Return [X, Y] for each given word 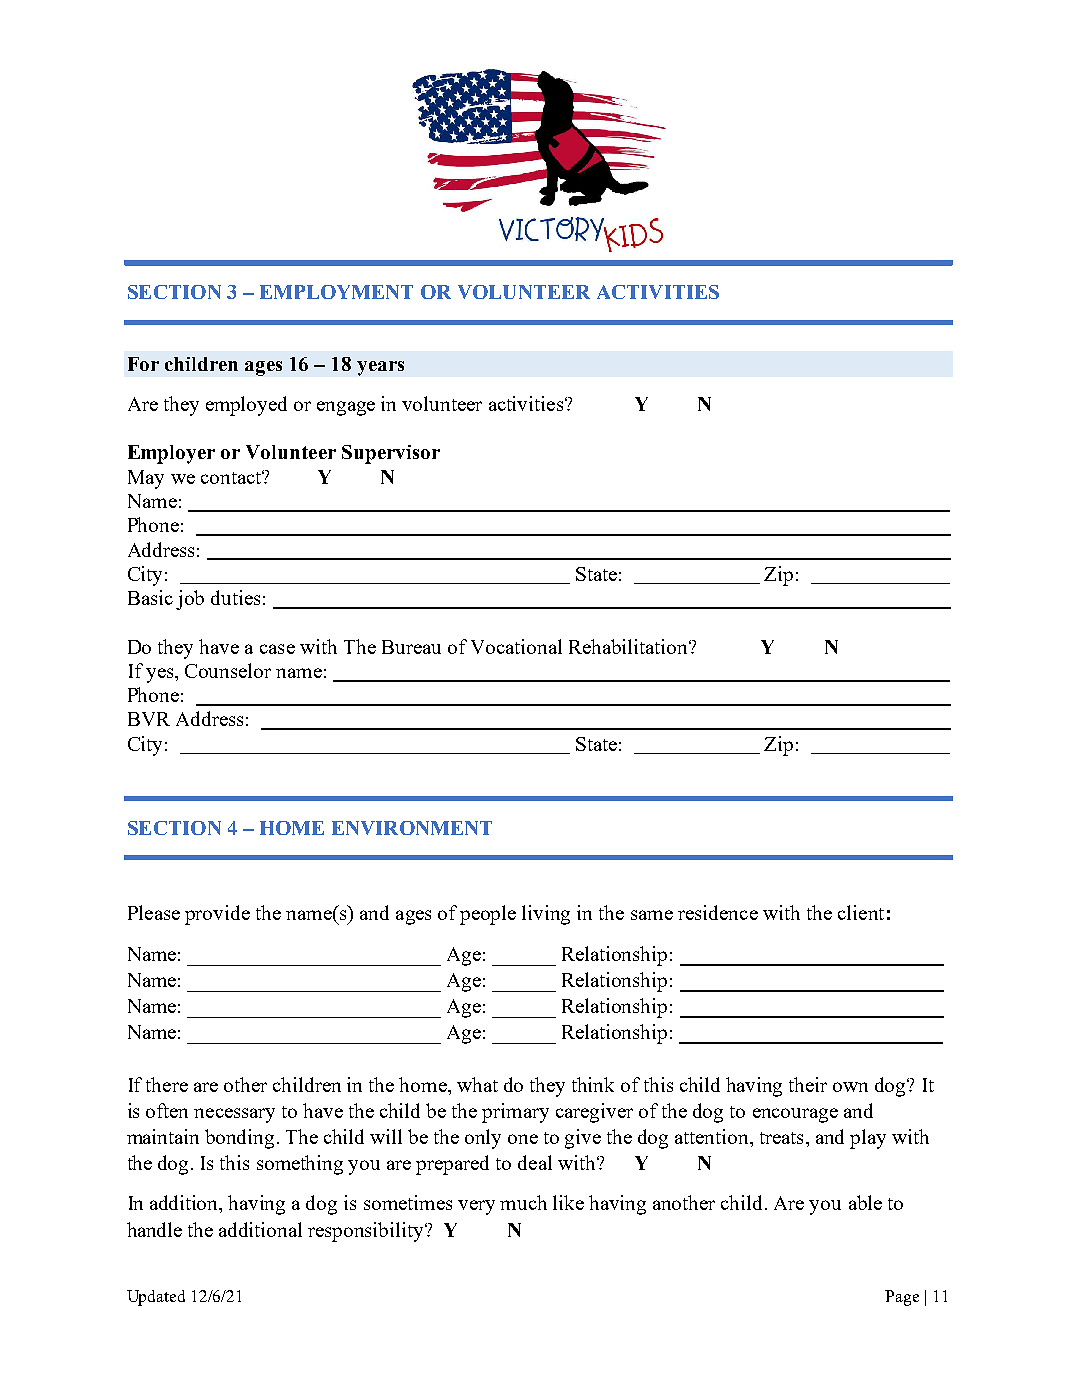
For [143, 364]
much [523, 1202]
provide [217, 915]
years [380, 368]
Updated [156, 1298]
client [861, 912]
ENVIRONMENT [412, 828]
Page [902, 1298]
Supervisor [391, 454]
